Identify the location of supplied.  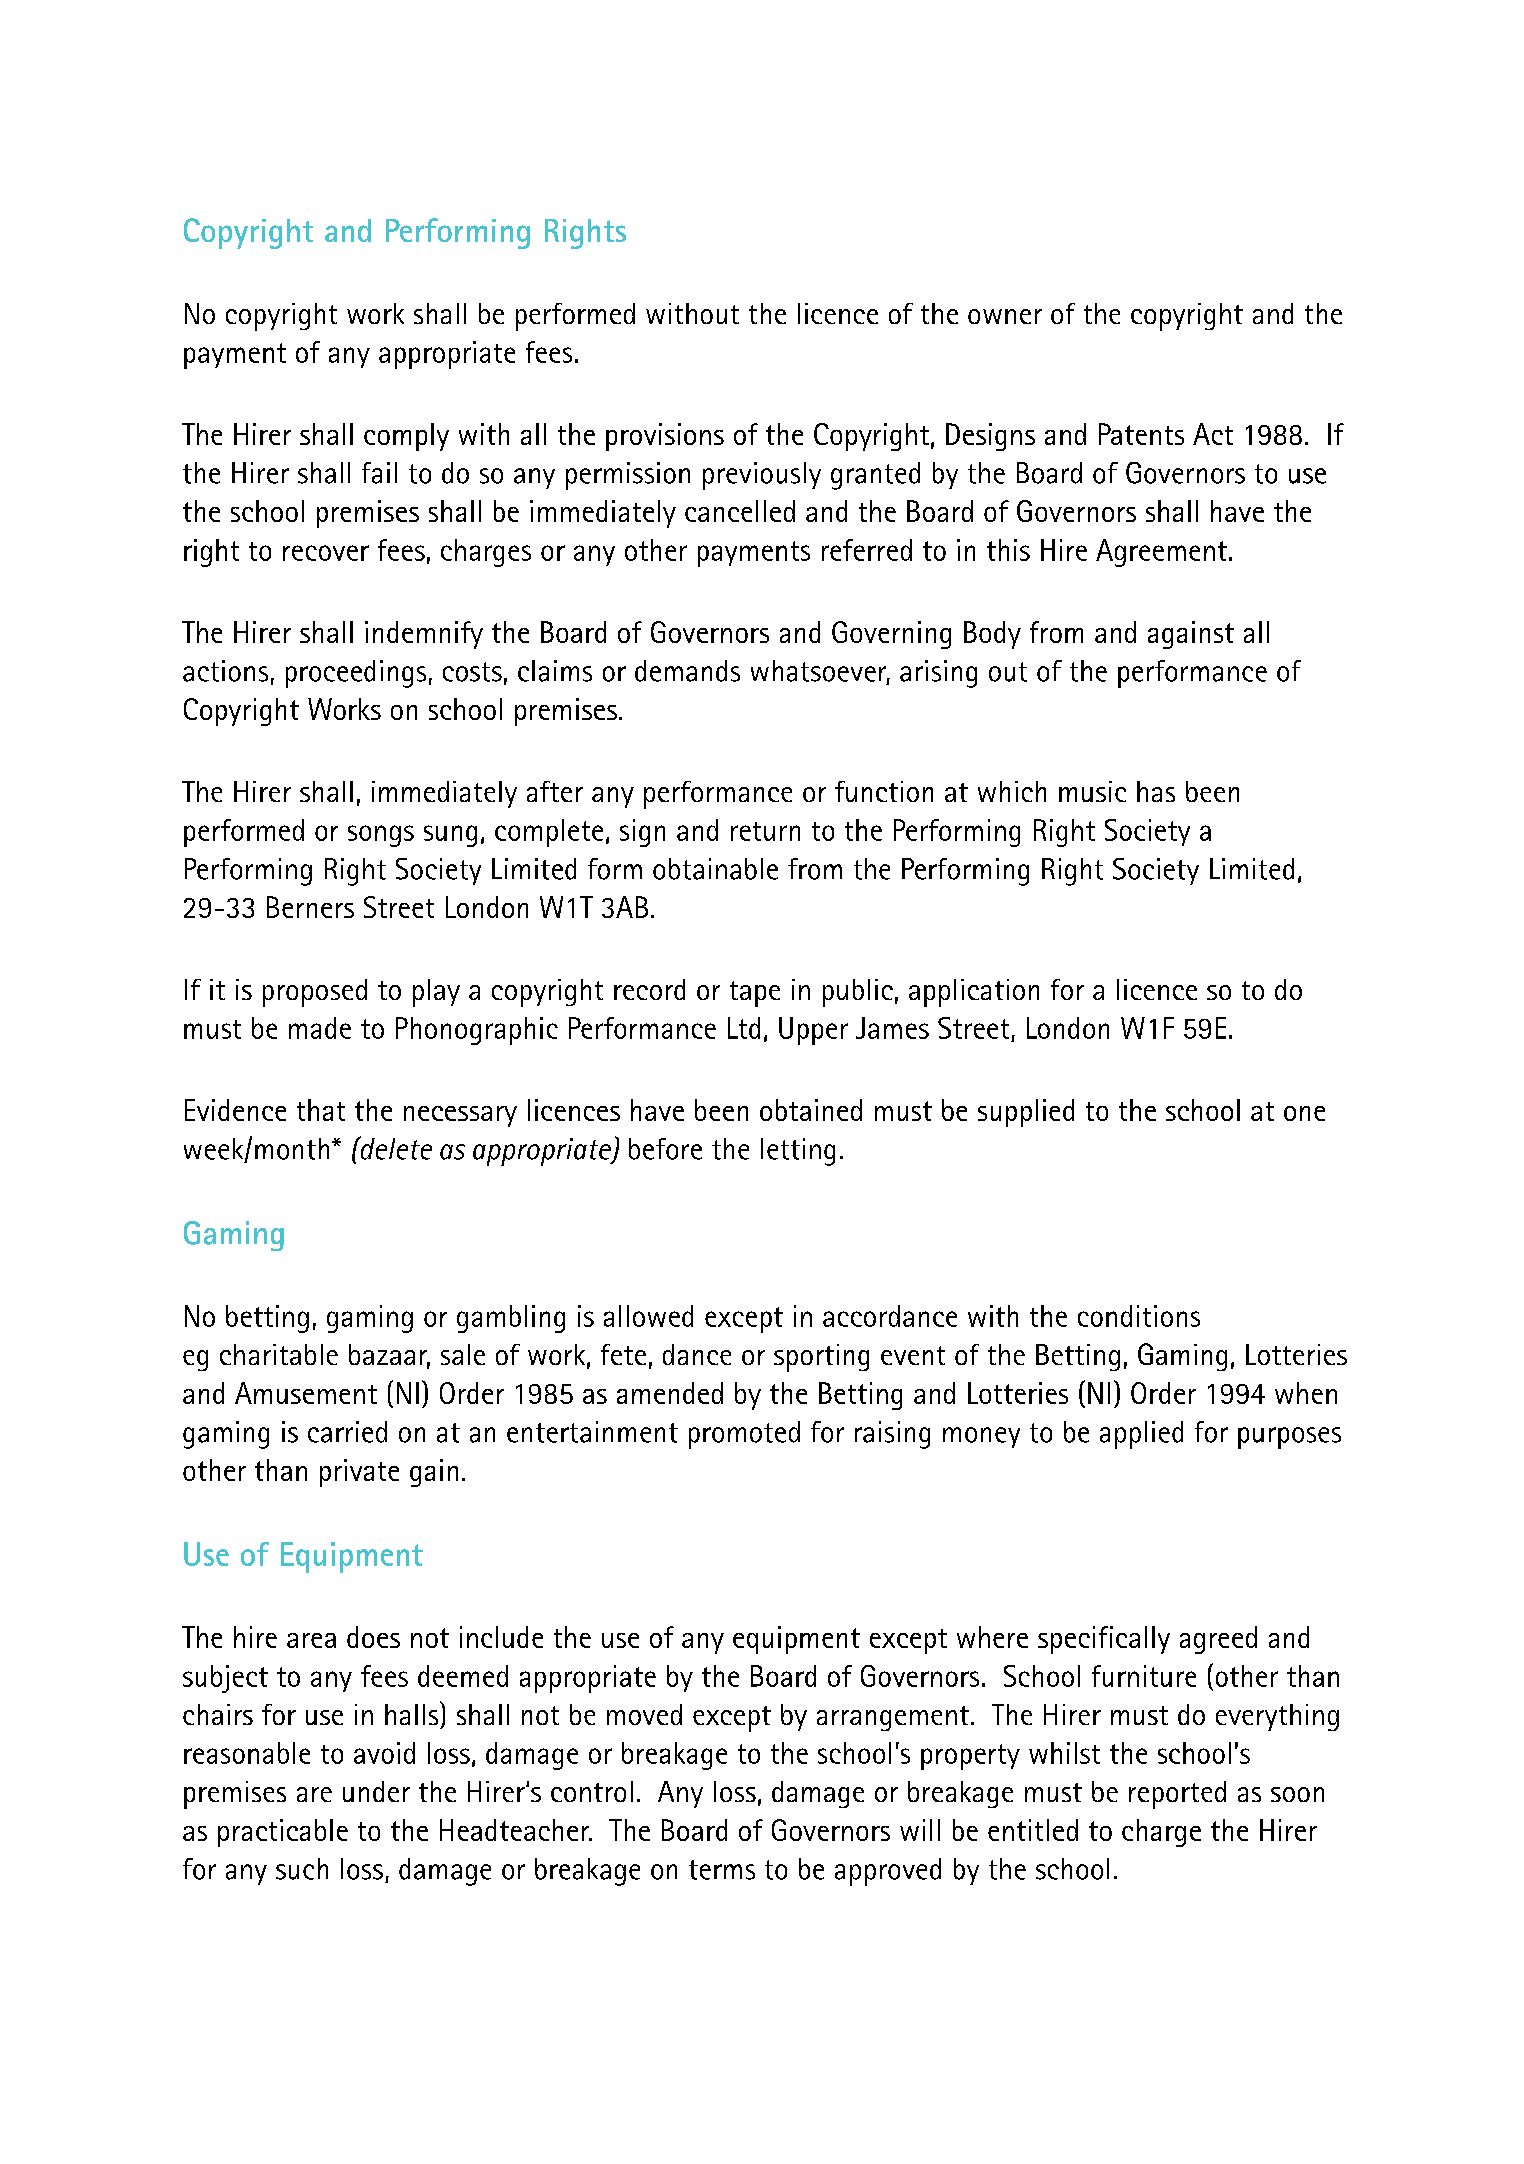
(1026, 1113).
